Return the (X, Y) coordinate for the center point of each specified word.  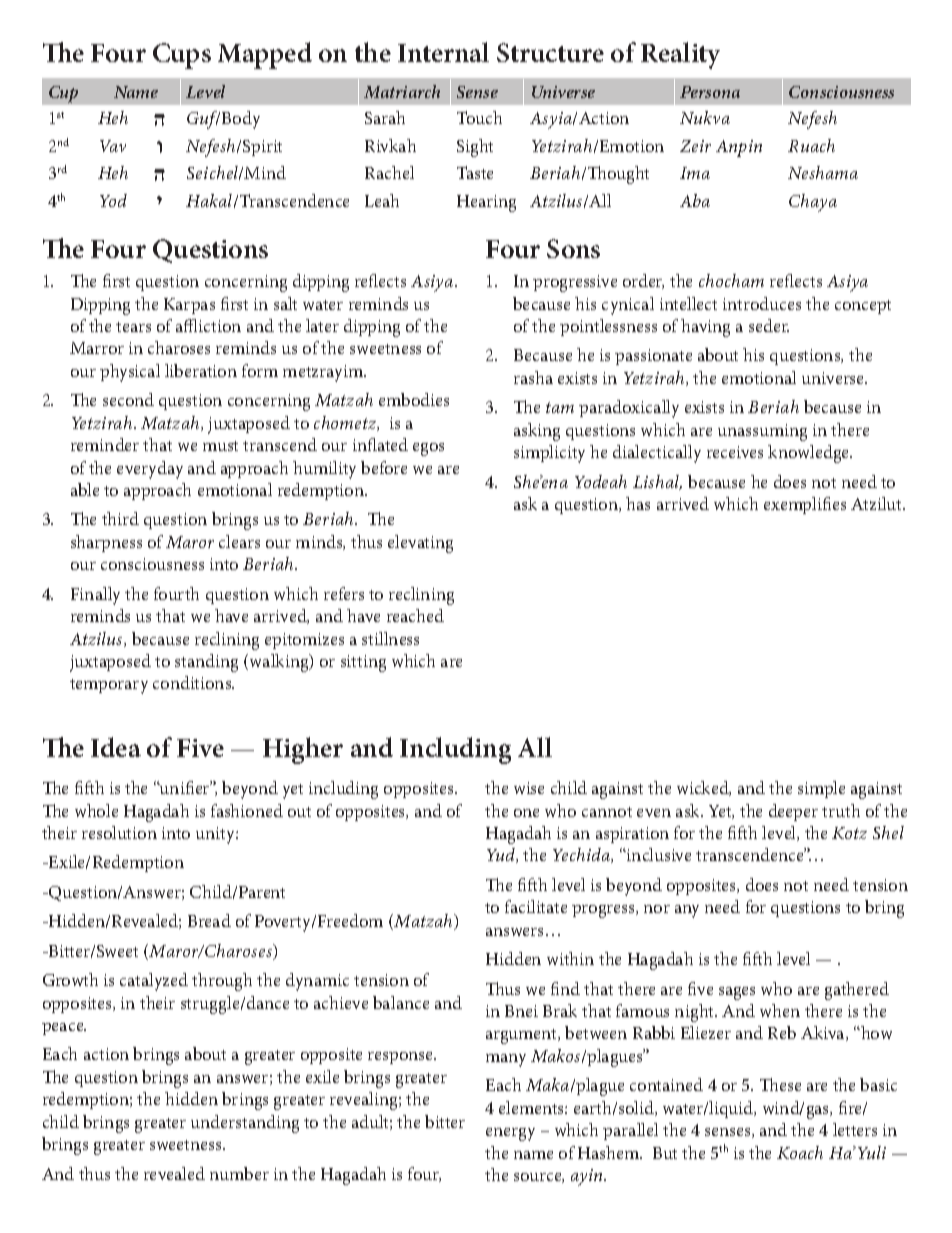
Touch (479, 117)
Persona (710, 92)
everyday (150, 470)
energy (510, 1134)
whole (96, 810)
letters (855, 1129)
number (239, 1173)
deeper (793, 812)
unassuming (762, 432)
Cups (182, 56)
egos (428, 449)
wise (529, 788)
